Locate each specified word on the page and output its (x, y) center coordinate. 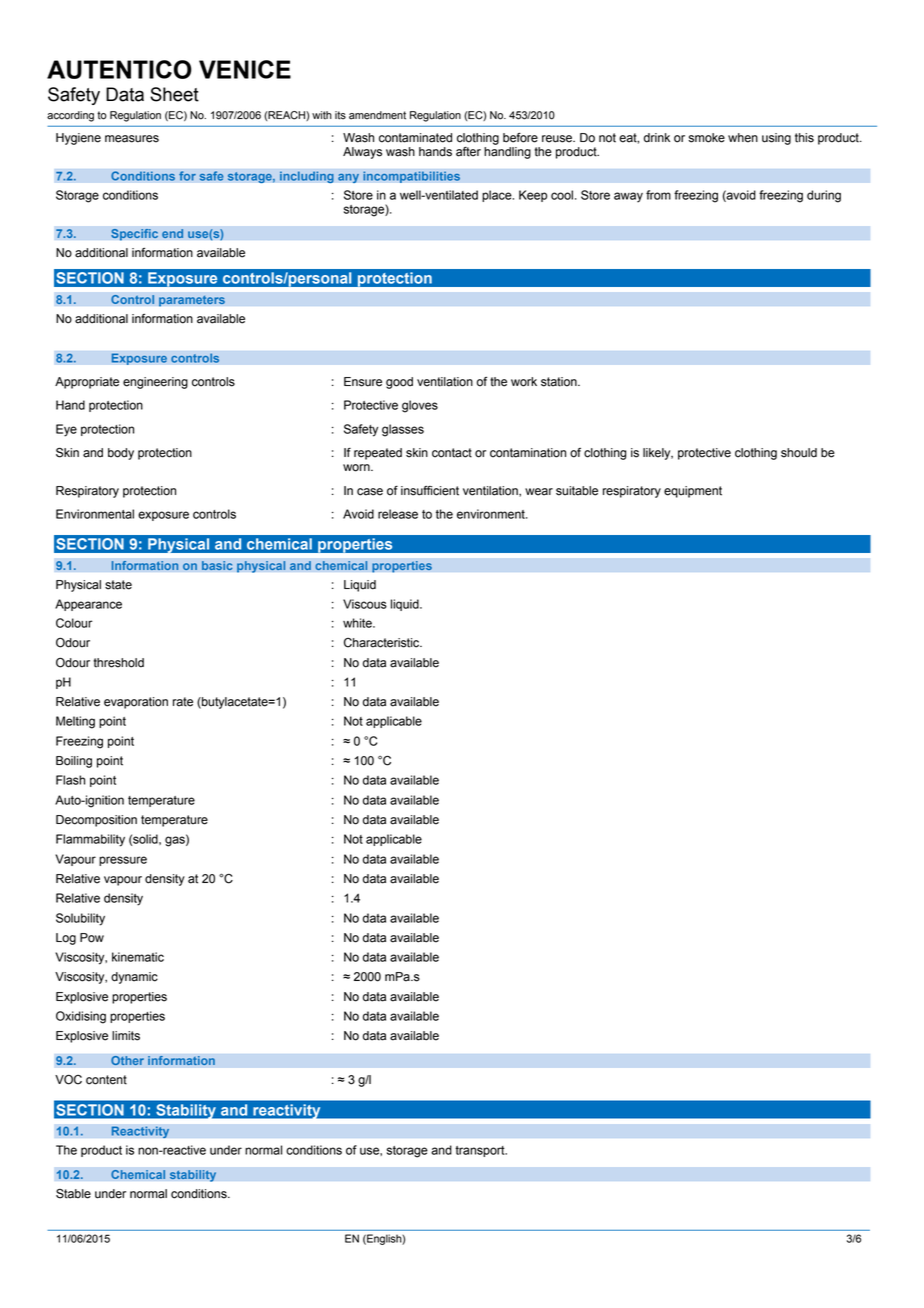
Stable (73, 1194)
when (743, 138)
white (358, 623)
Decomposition (96, 821)
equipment (693, 492)
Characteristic (383, 643)
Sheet (174, 94)
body (121, 454)
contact (452, 453)
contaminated (415, 138)
